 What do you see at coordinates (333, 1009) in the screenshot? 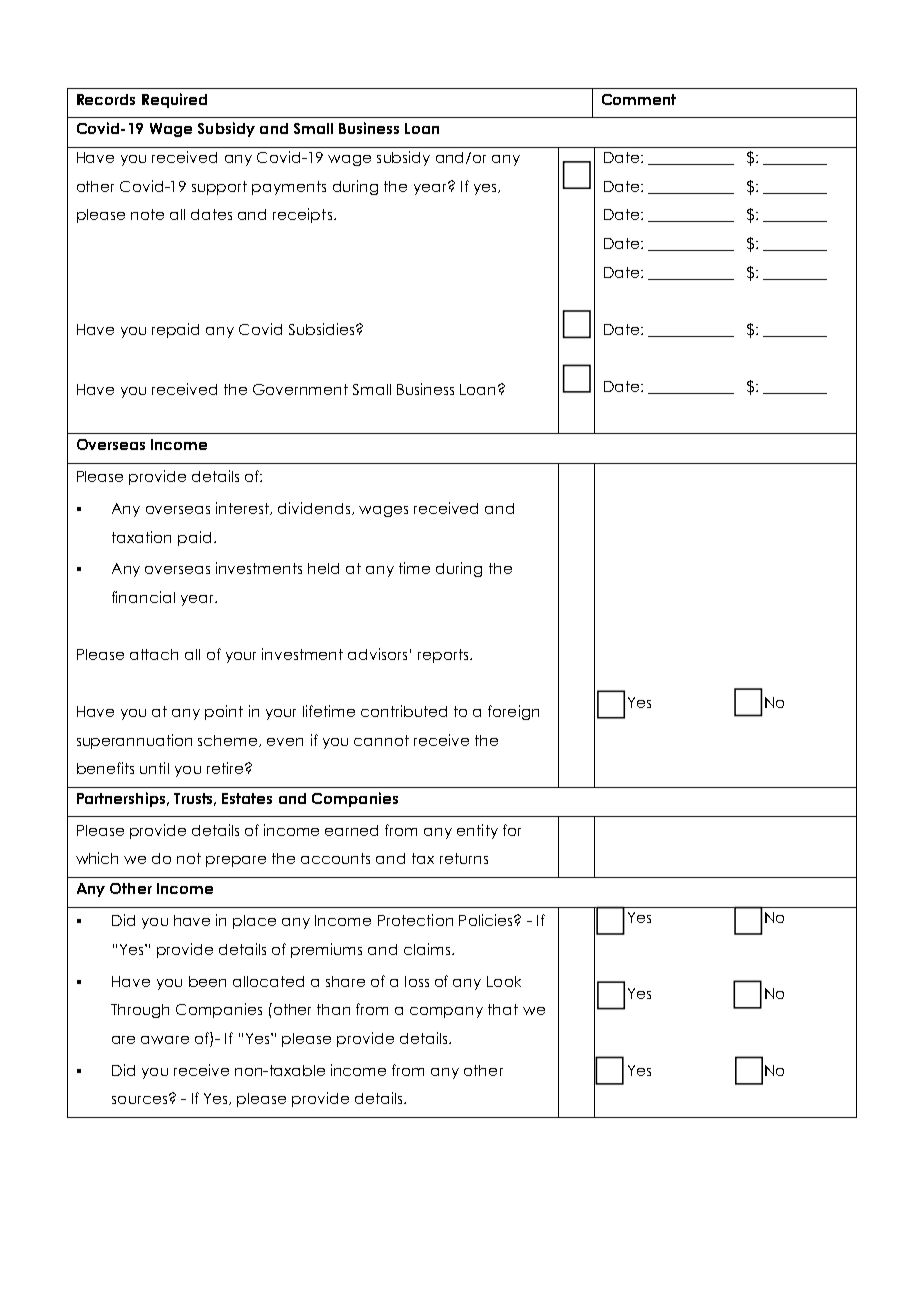
I see `than` at bounding box center [333, 1009].
